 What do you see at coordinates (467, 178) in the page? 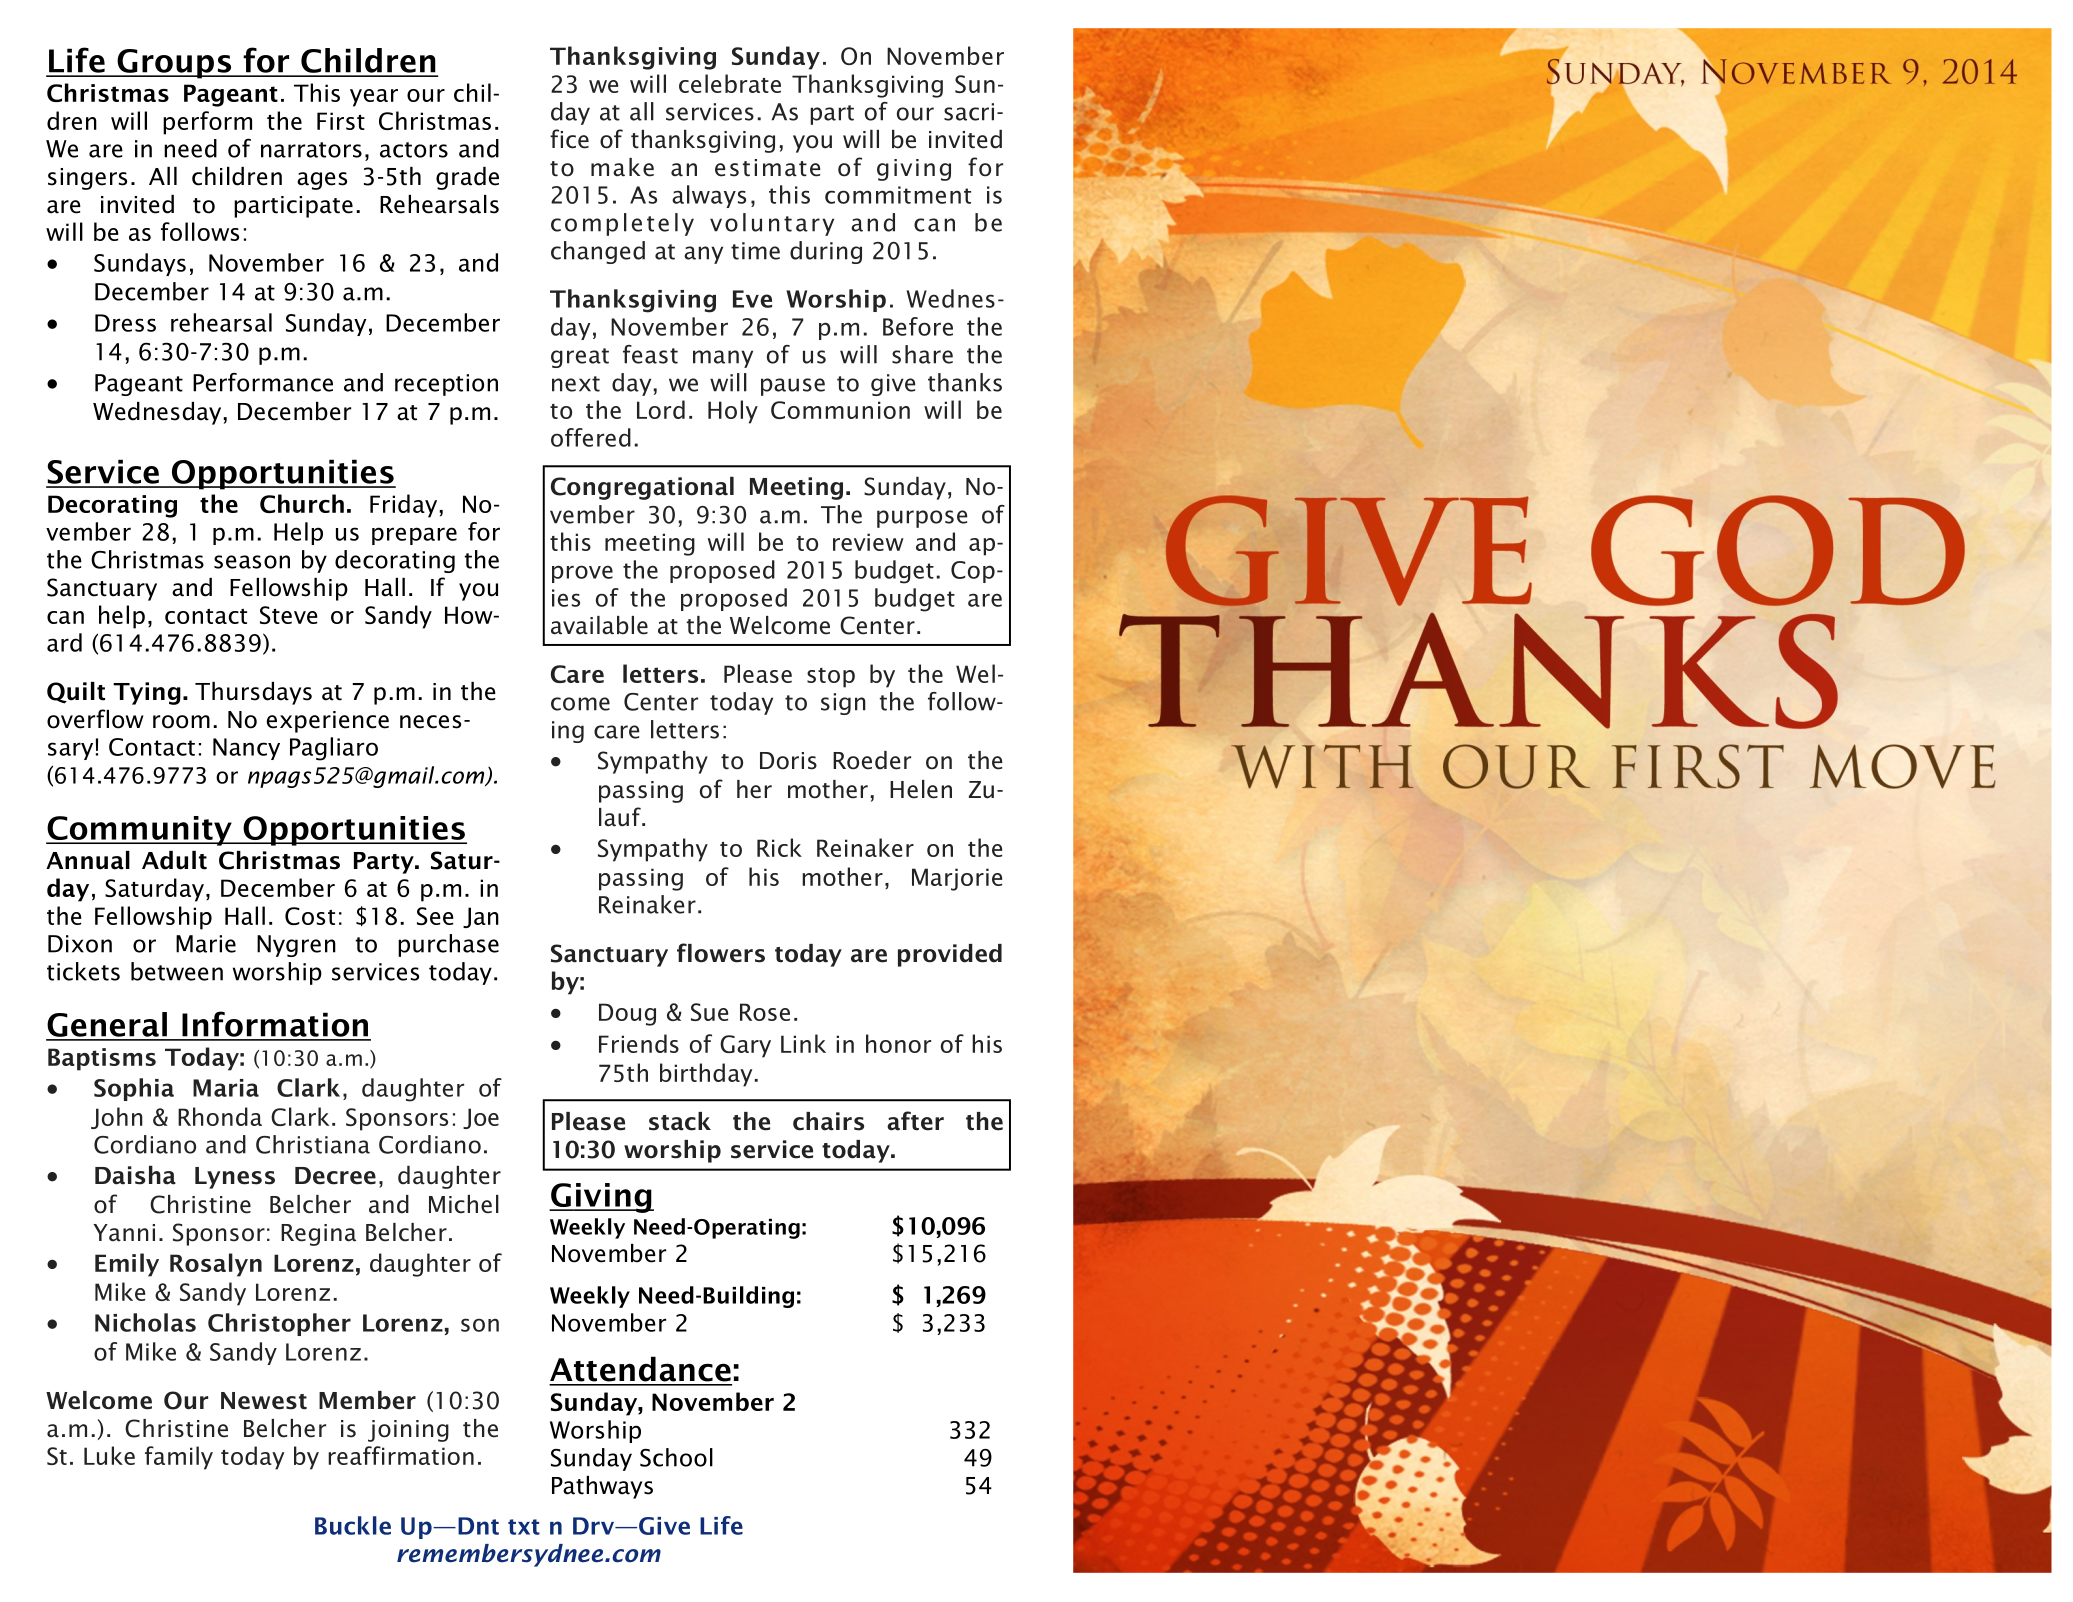
I see `grade` at bounding box center [467, 178].
